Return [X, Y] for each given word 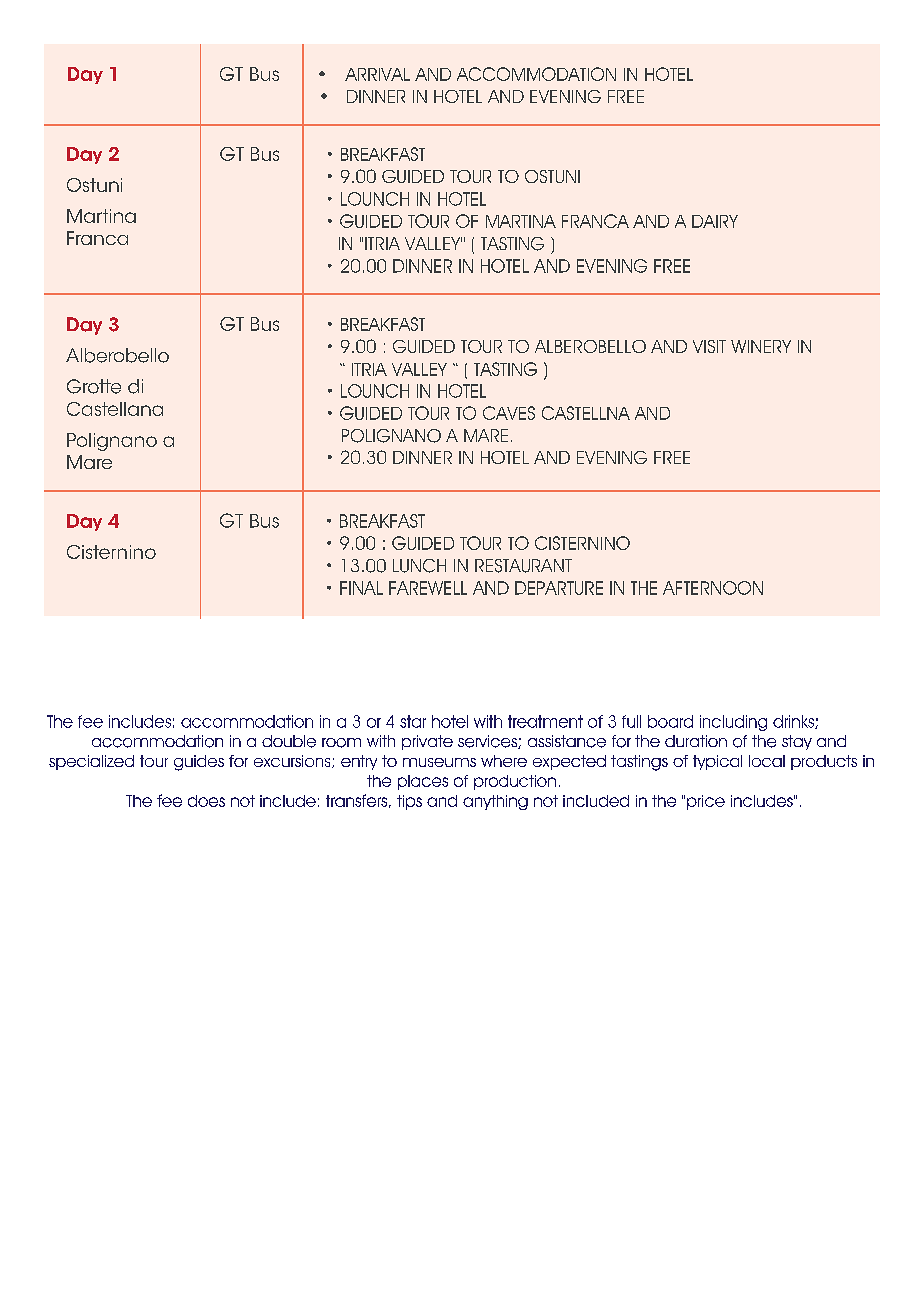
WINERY [761, 346]
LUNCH [419, 566]
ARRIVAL [377, 74]
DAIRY [715, 221]
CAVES [509, 413]
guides [199, 763]
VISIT [709, 346]
